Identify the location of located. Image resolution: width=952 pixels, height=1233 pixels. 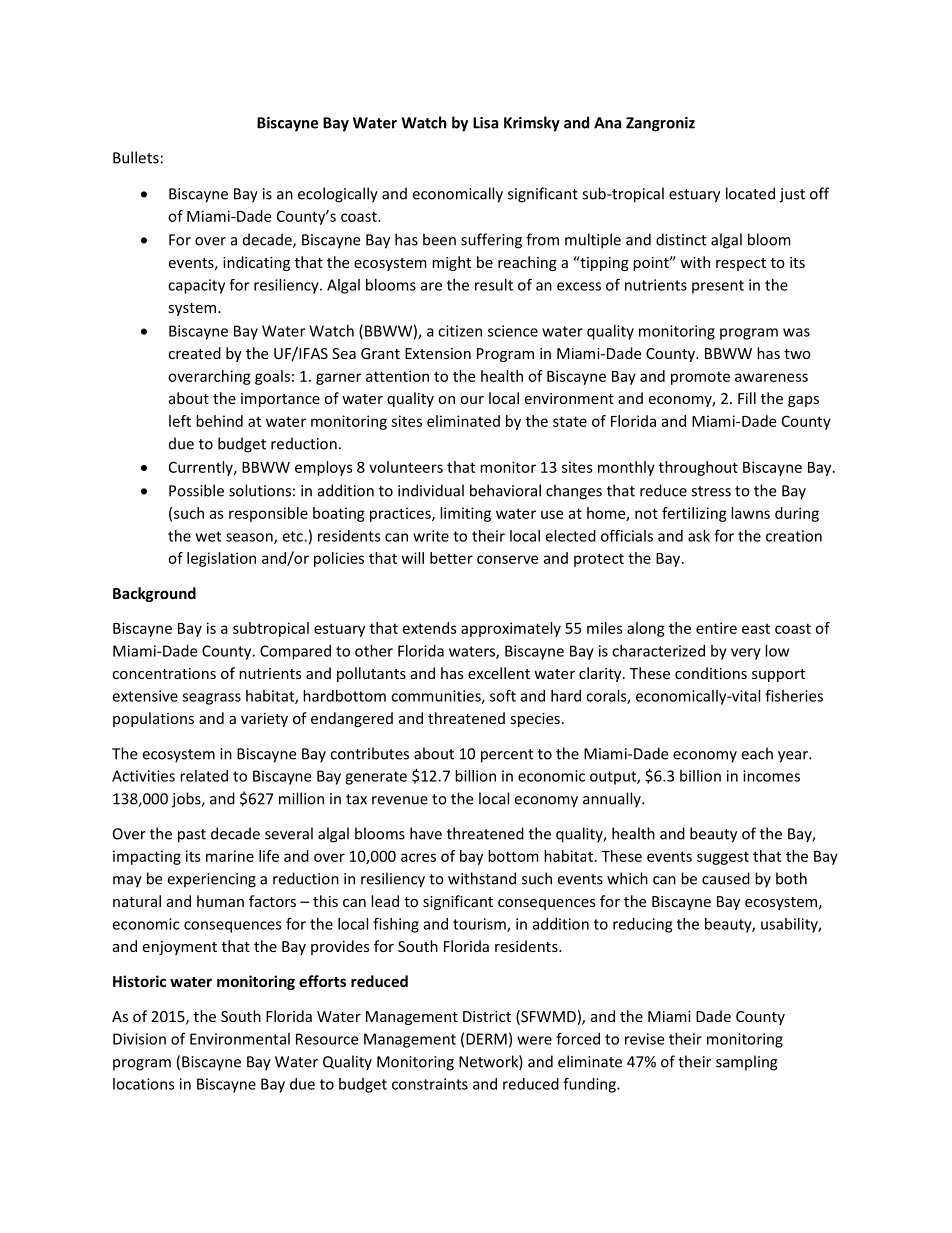
(750, 193).
